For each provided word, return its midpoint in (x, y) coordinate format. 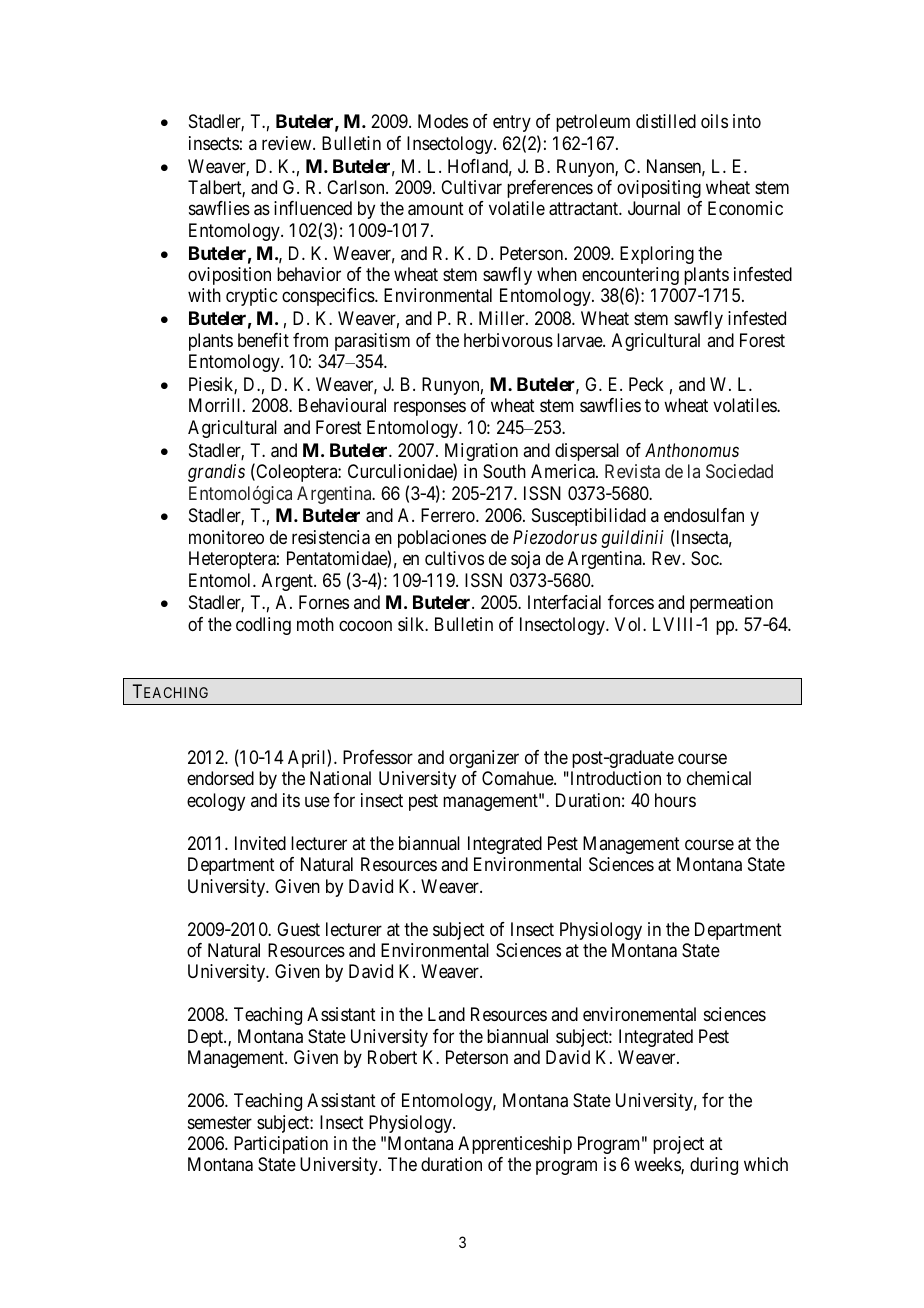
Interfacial (564, 602)
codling (263, 626)
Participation (281, 1145)
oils (714, 121)
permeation (731, 604)
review (288, 143)
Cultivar (471, 187)
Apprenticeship (515, 1145)
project (678, 1145)
